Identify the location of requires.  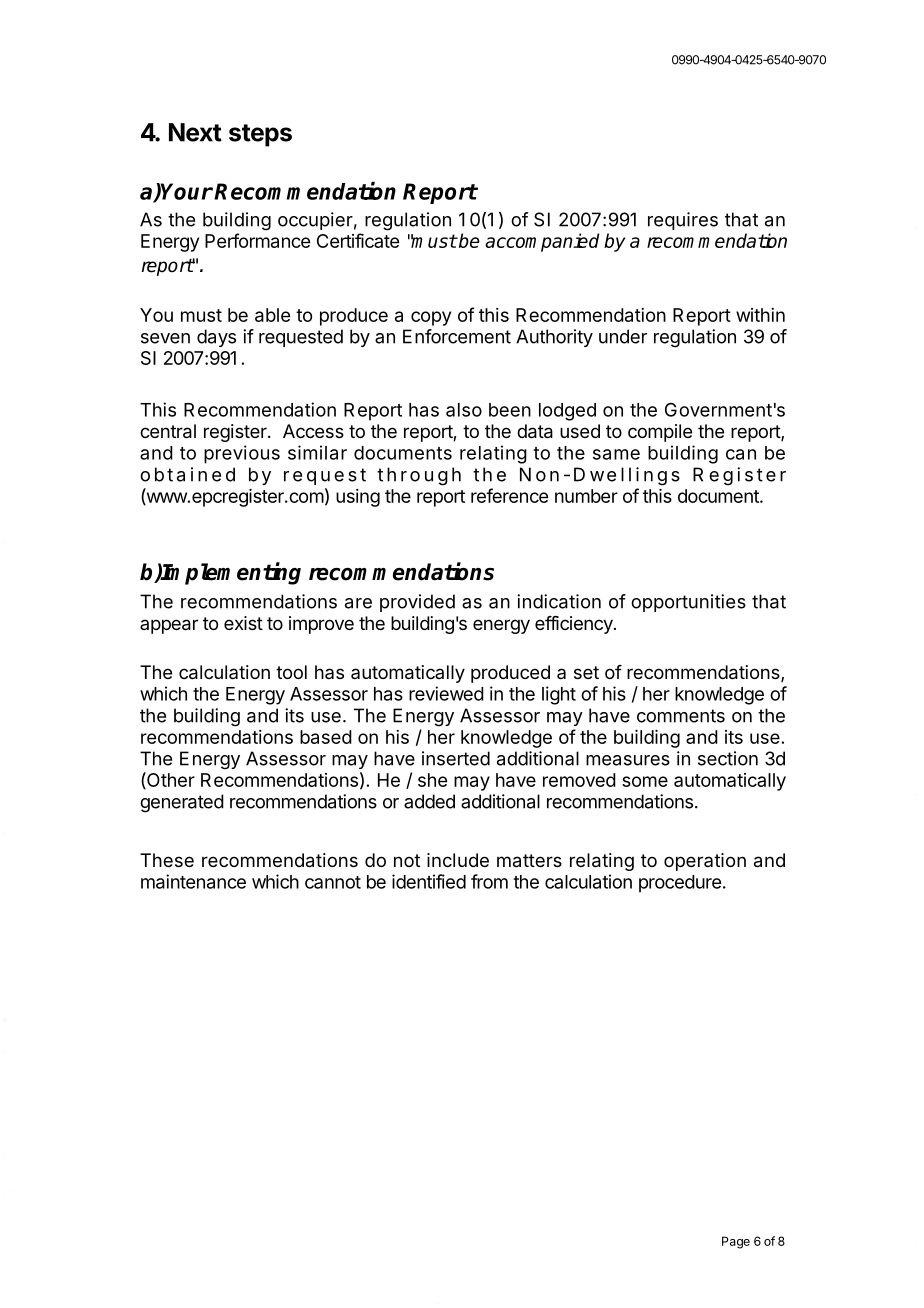
(683, 221).
